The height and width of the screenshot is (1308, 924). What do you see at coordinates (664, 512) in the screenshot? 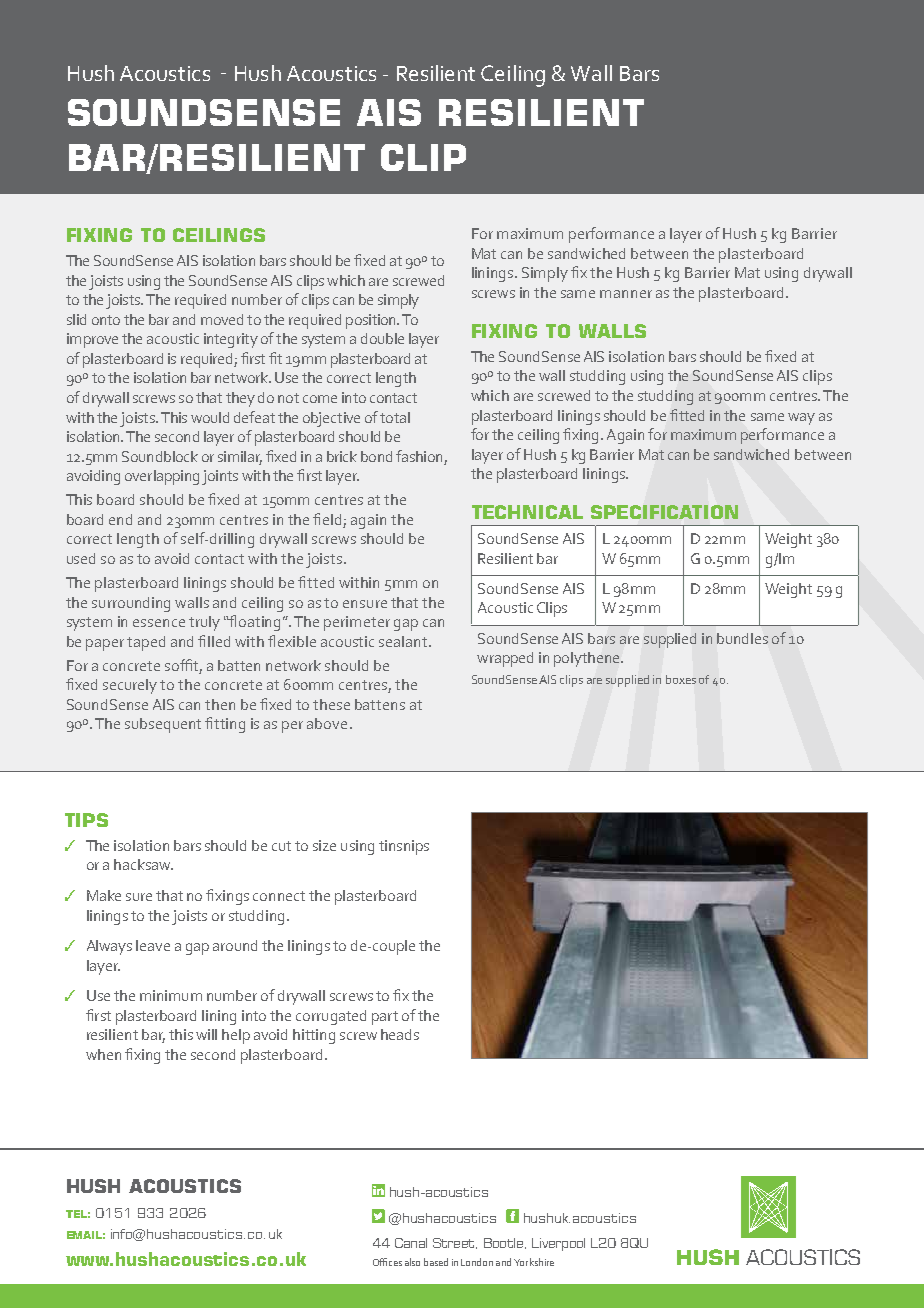
I see `SPECIFICATION` at bounding box center [664, 512].
